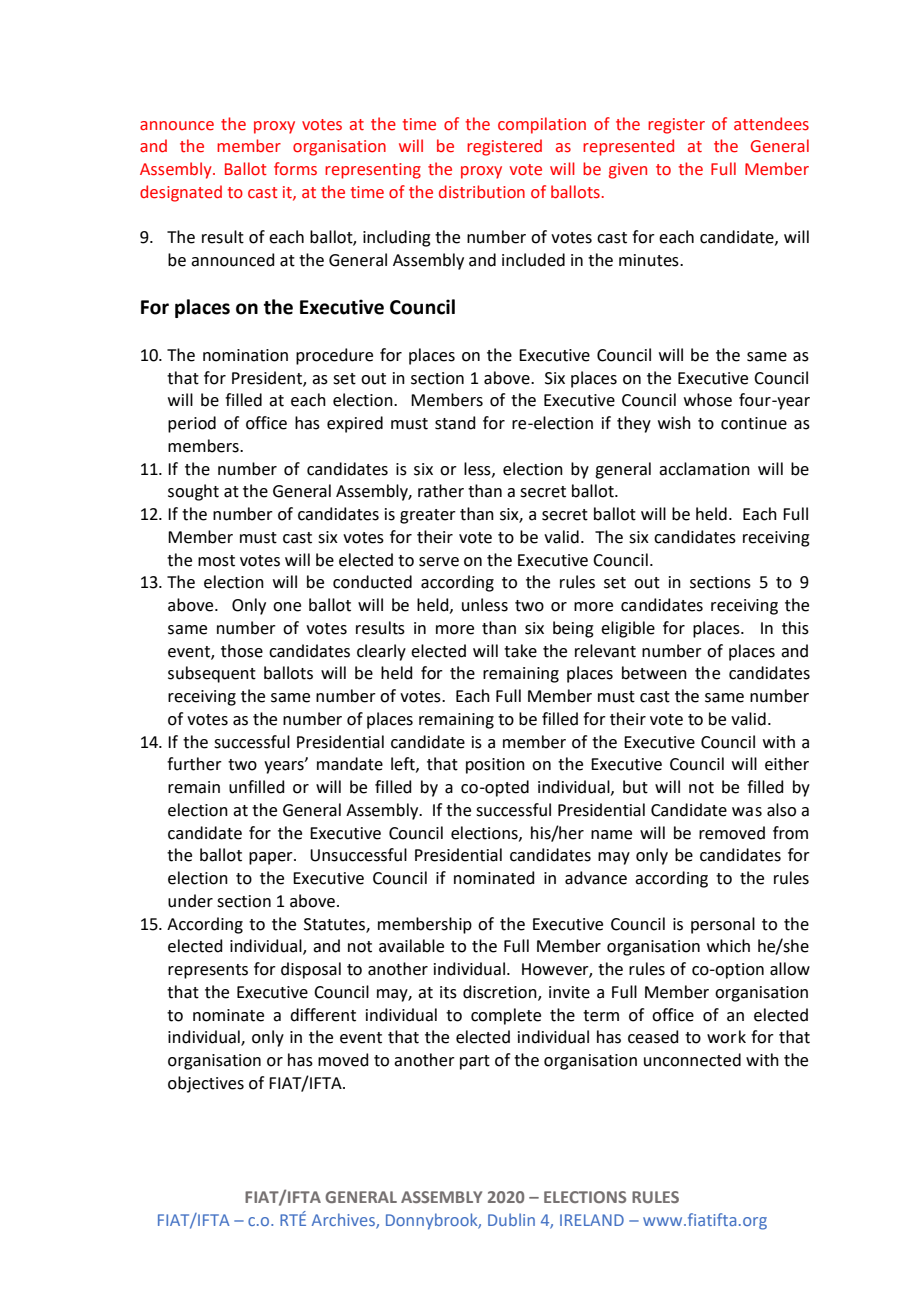 The height and width of the screenshot is (1307, 924). What do you see at coordinates (520, 651) in the screenshot?
I see `take` at bounding box center [520, 651].
